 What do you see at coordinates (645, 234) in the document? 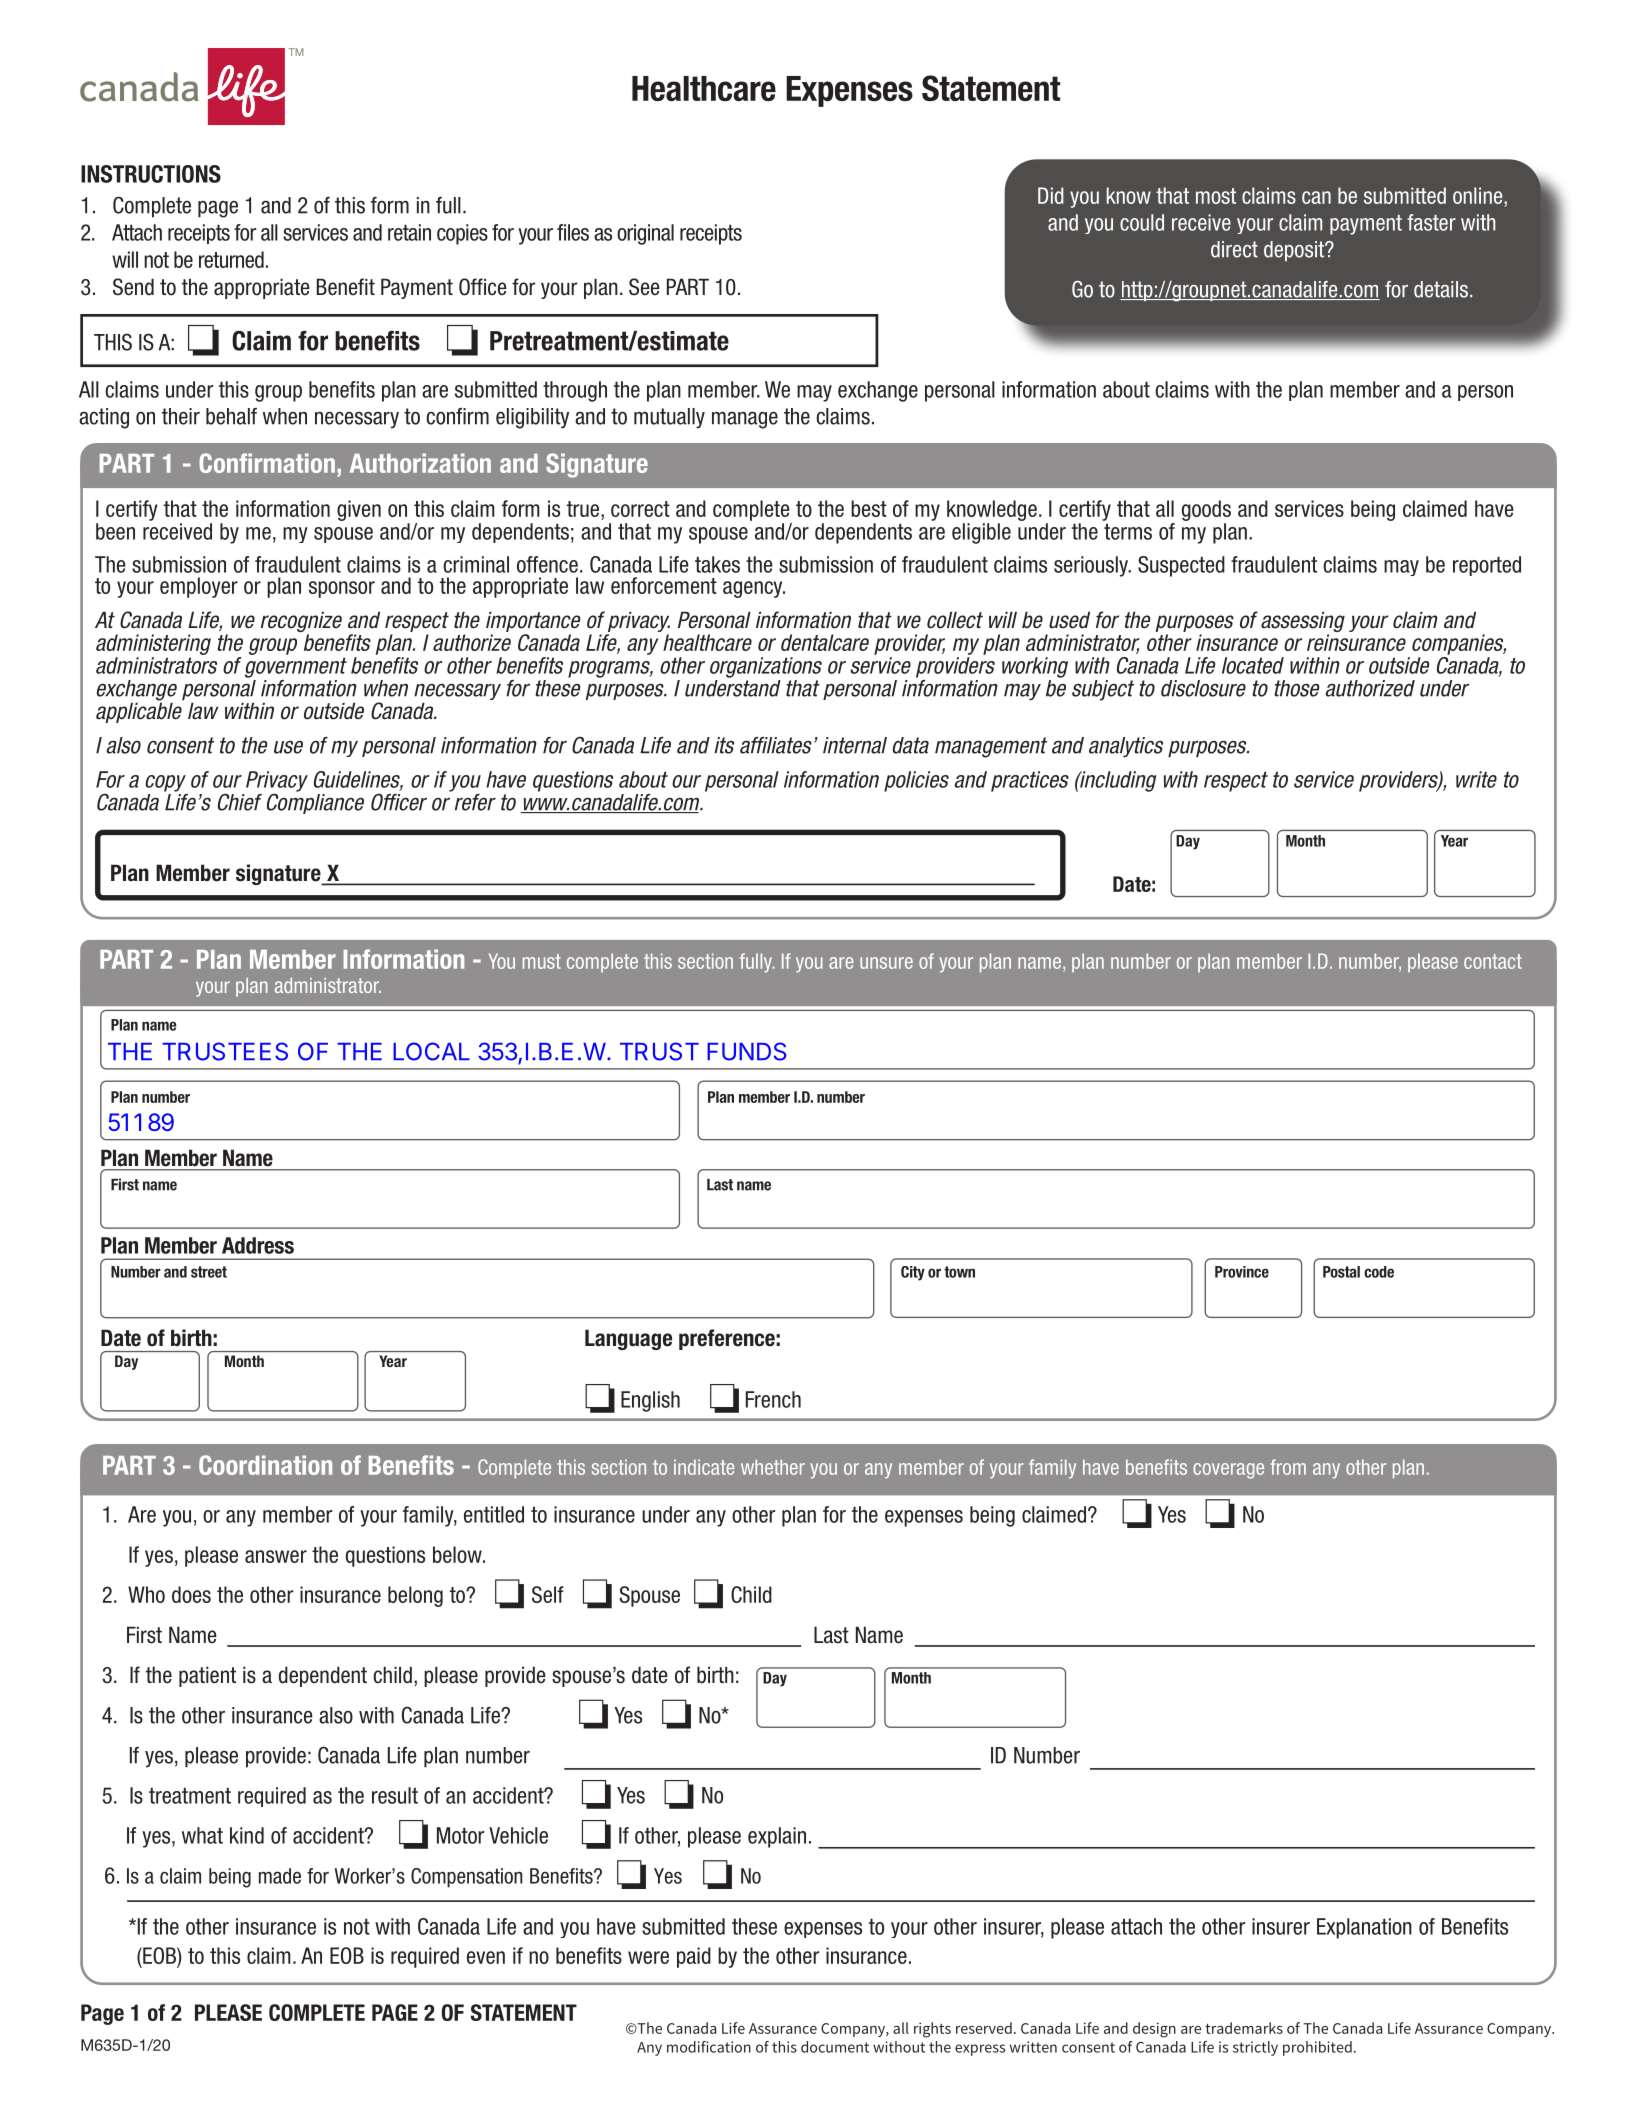
I see `original` at bounding box center [645, 234].
